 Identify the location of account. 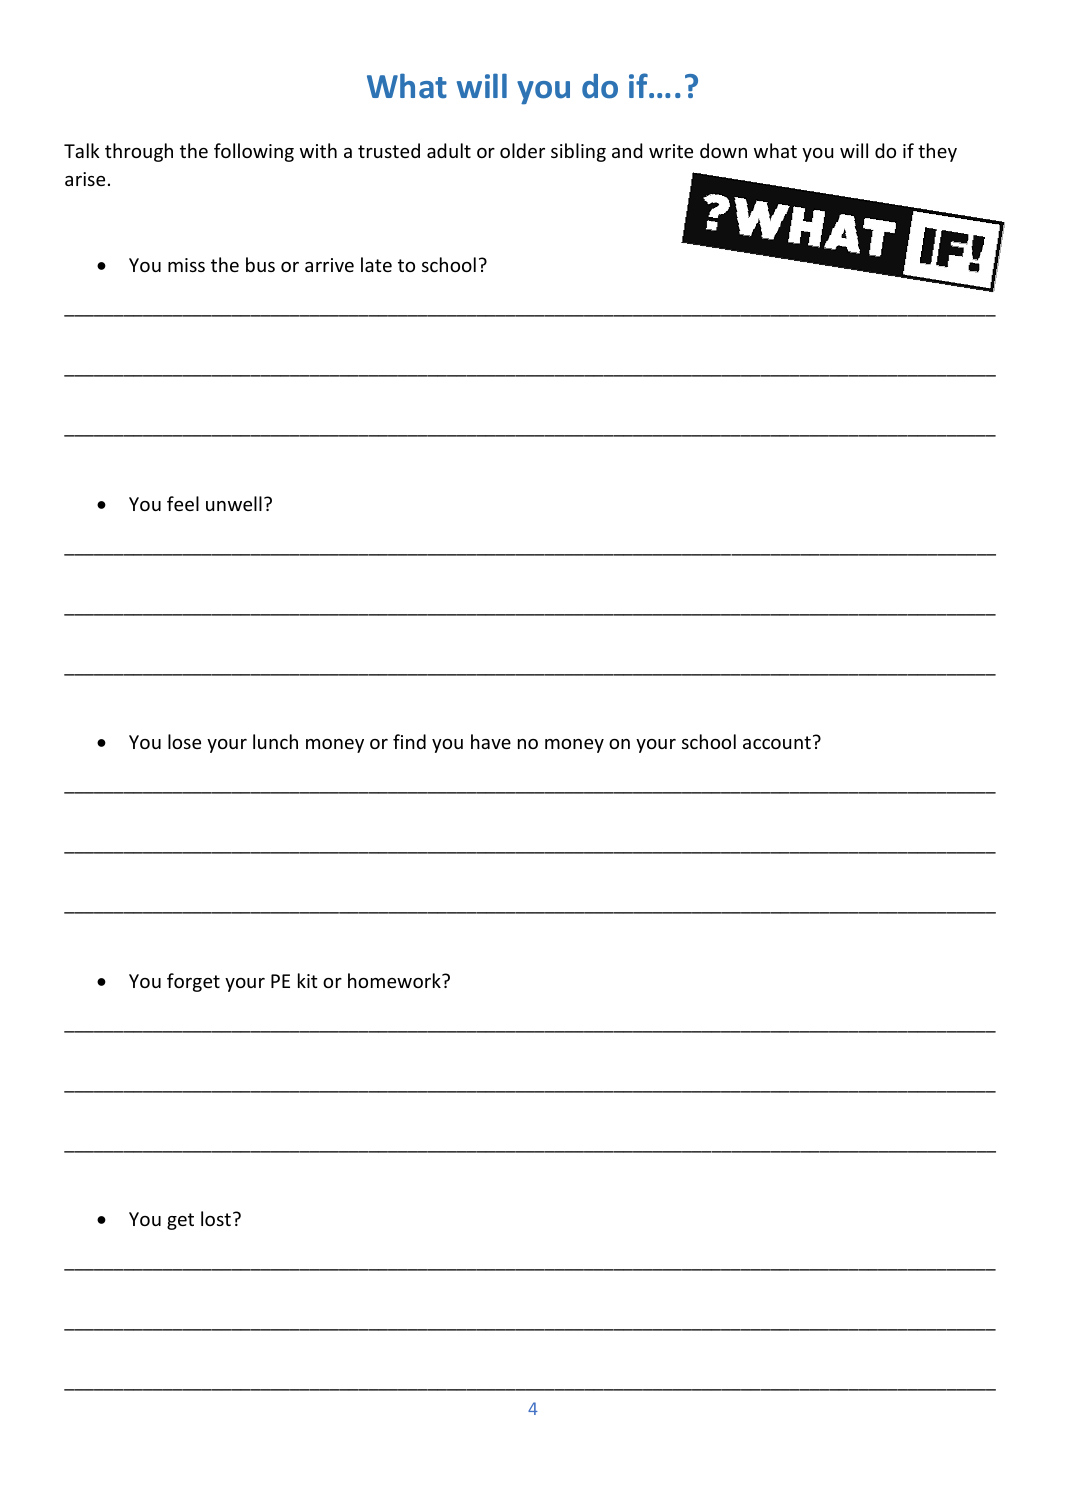
(777, 742).
